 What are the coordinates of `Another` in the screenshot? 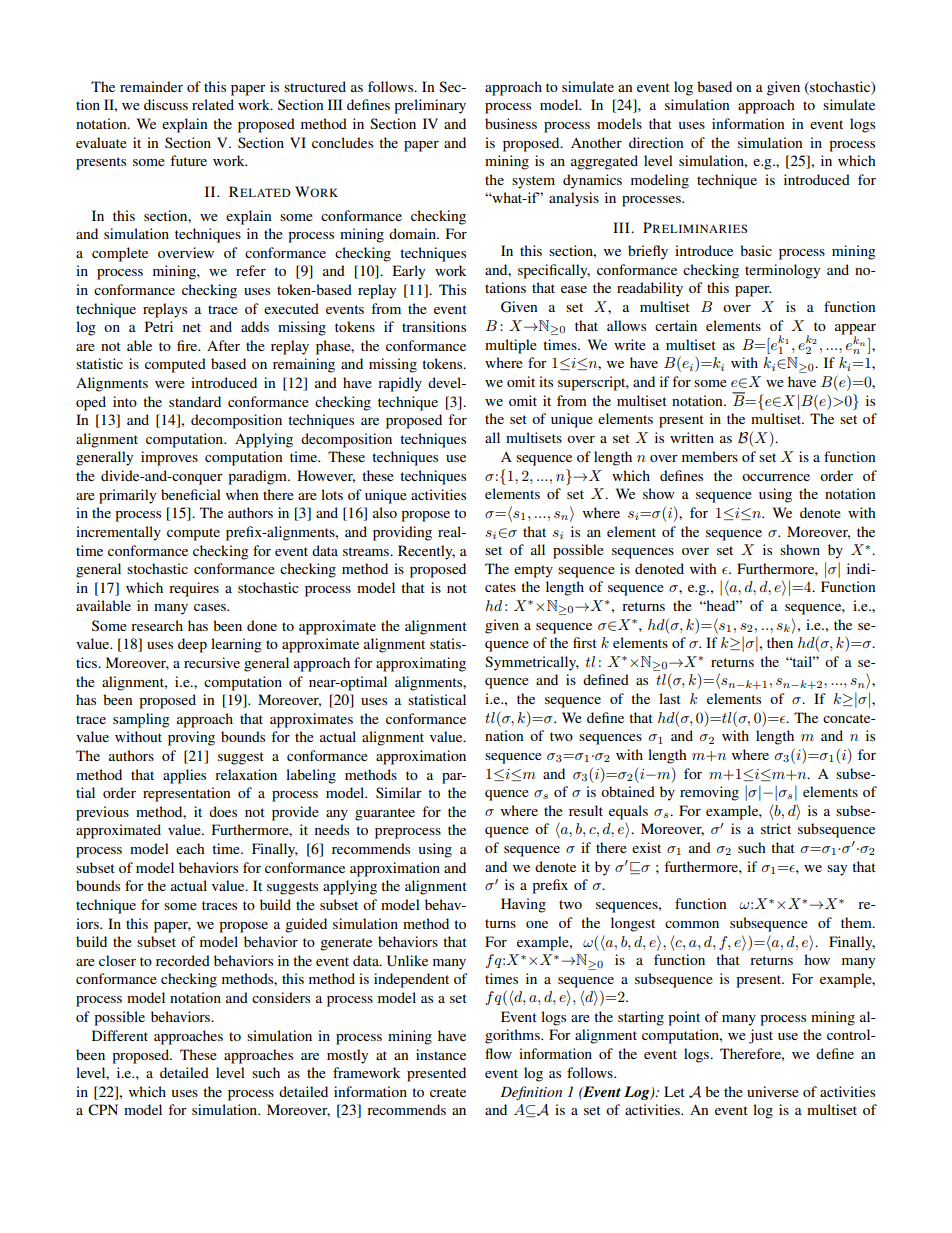 It's located at (596, 142).
